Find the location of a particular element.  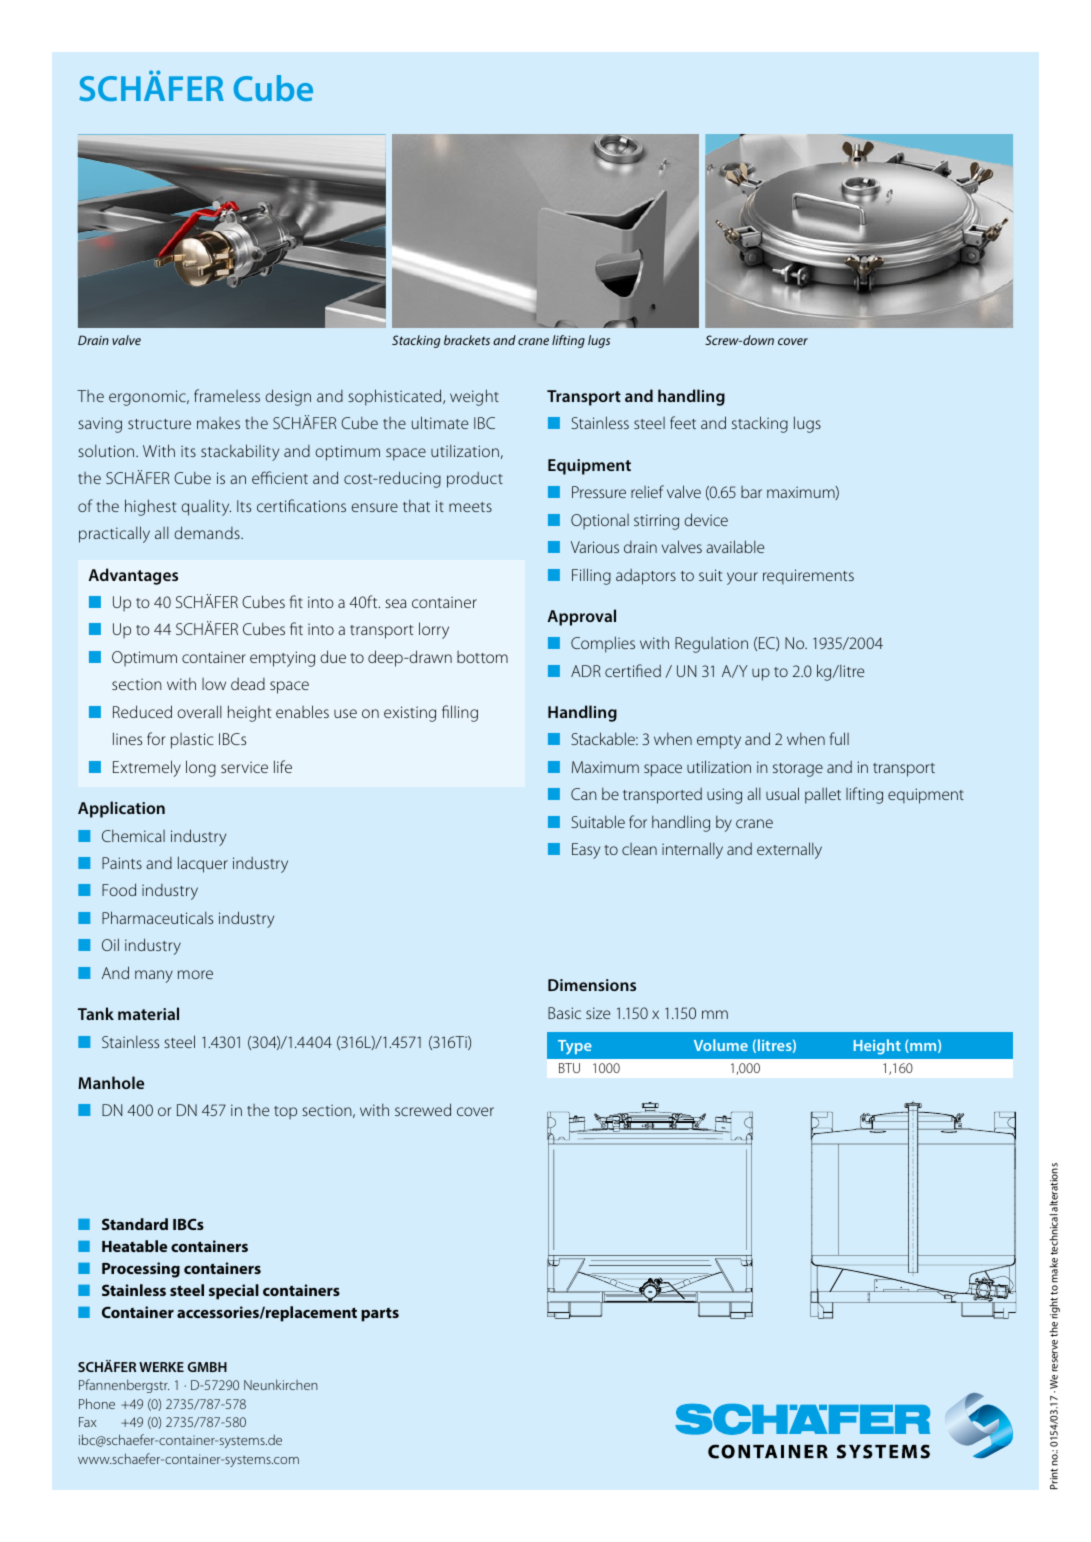

storage is located at coordinates (798, 770).
